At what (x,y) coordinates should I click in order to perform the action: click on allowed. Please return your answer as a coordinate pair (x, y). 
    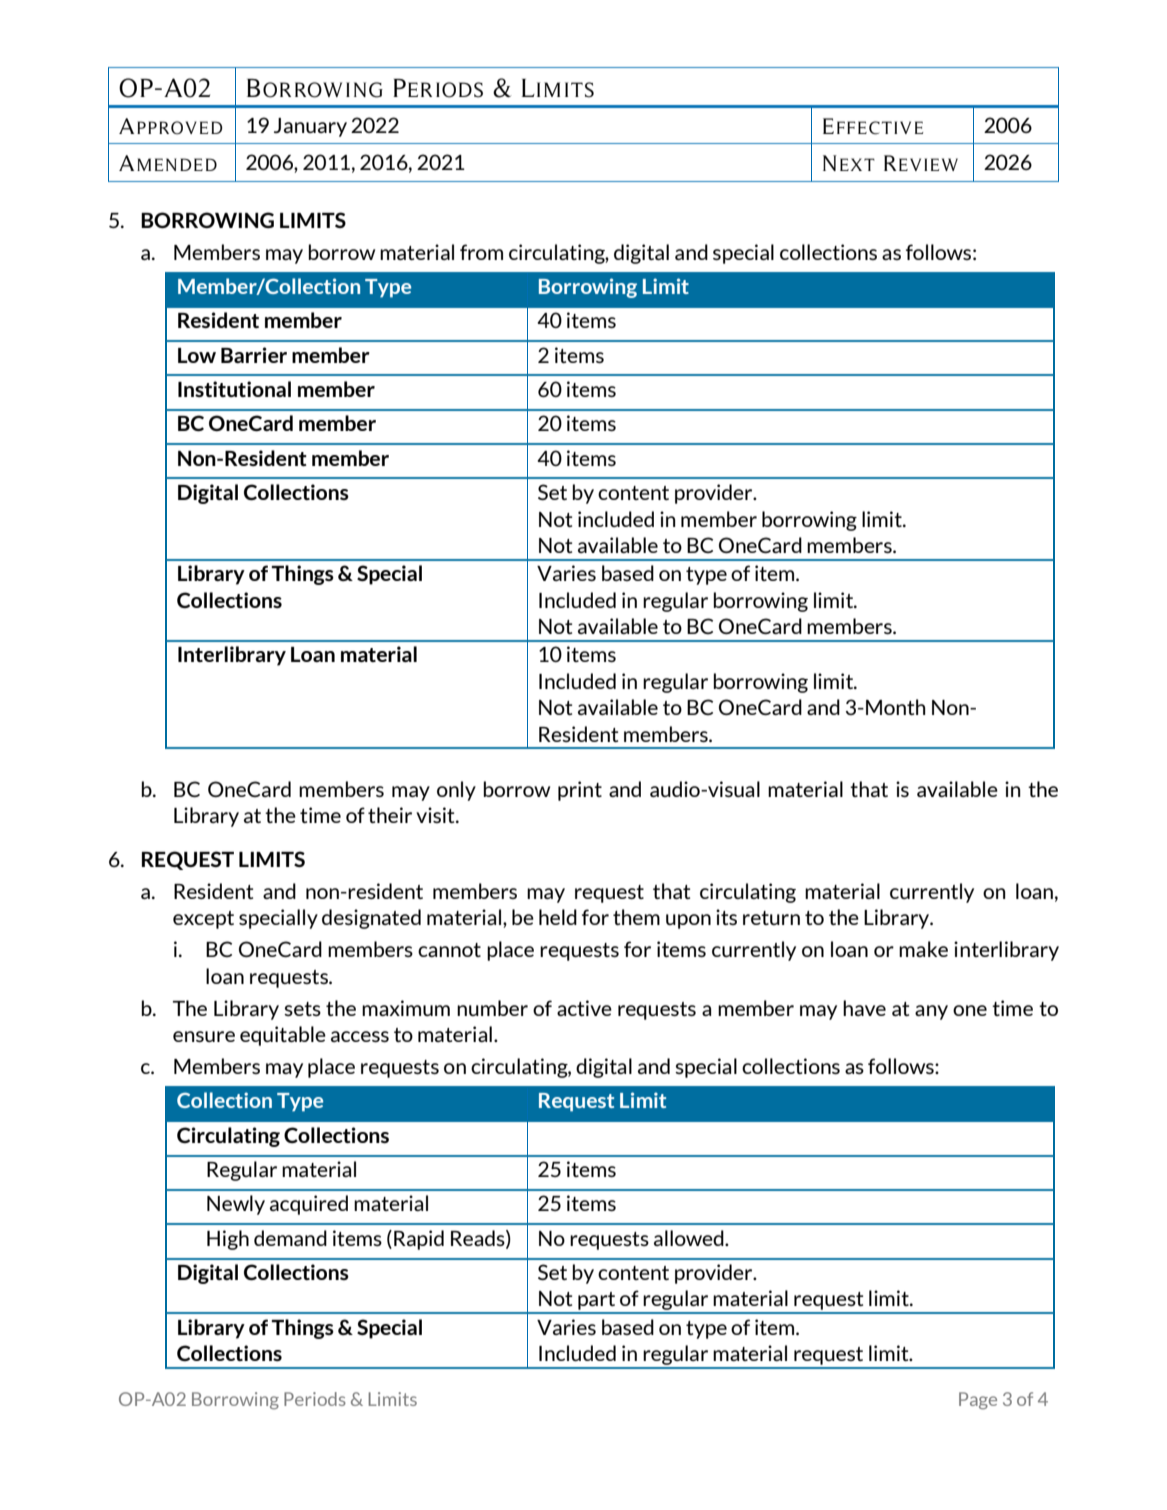
    Looking at the image, I should click on (690, 1238).
